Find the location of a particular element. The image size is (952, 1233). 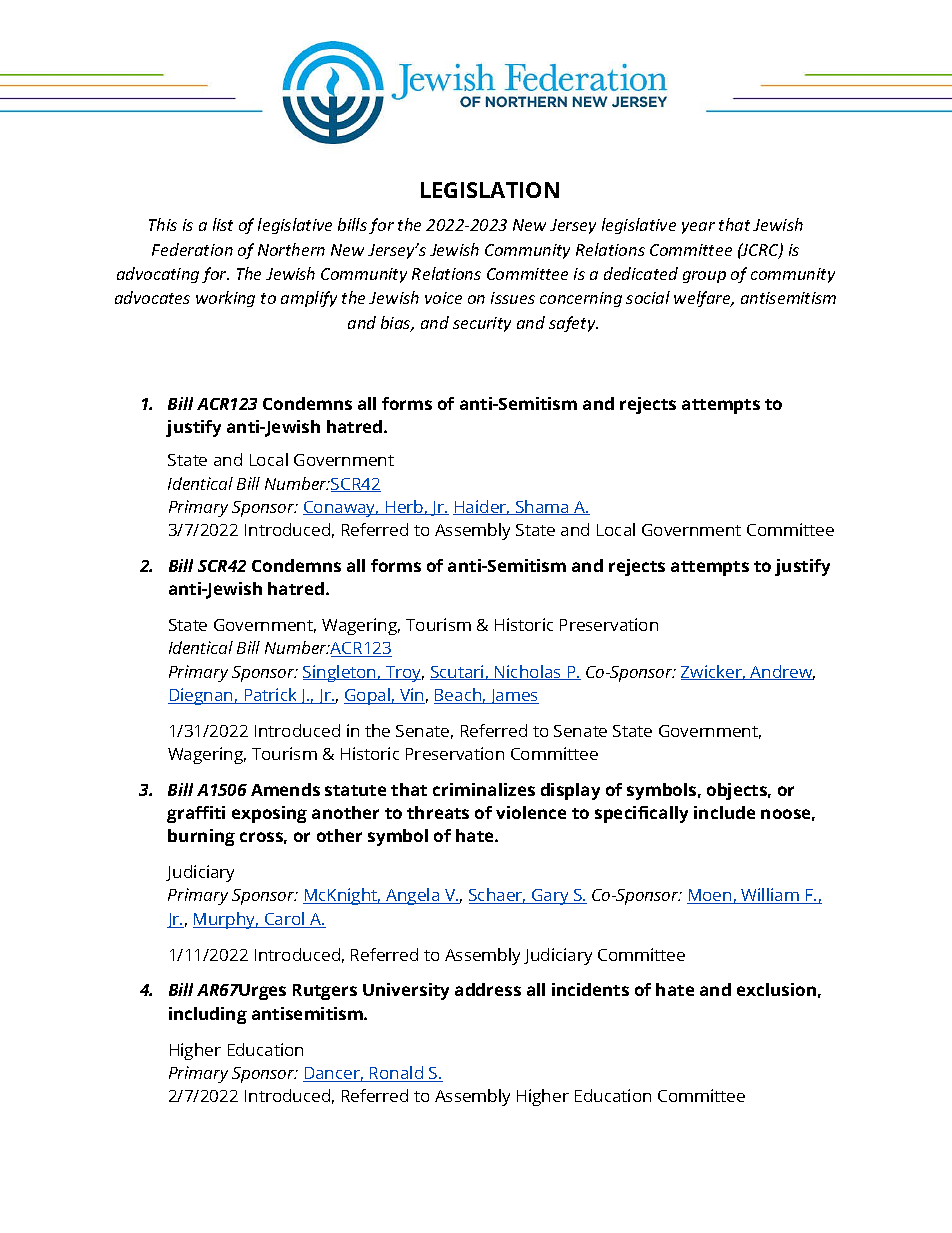

Nicholas is located at coordinates (528, 672).
